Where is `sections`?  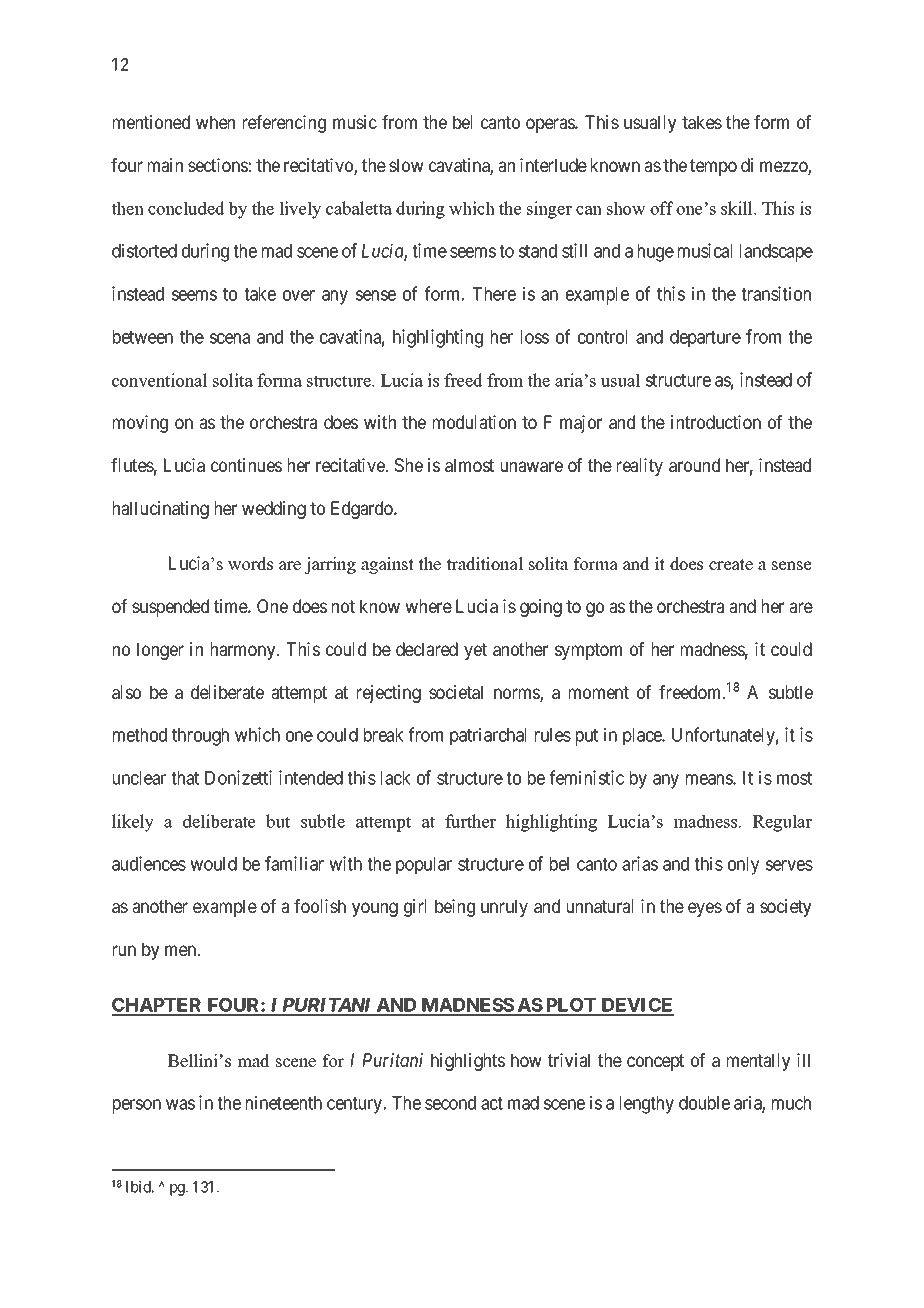 sections is located at coordinates (218, 165).
